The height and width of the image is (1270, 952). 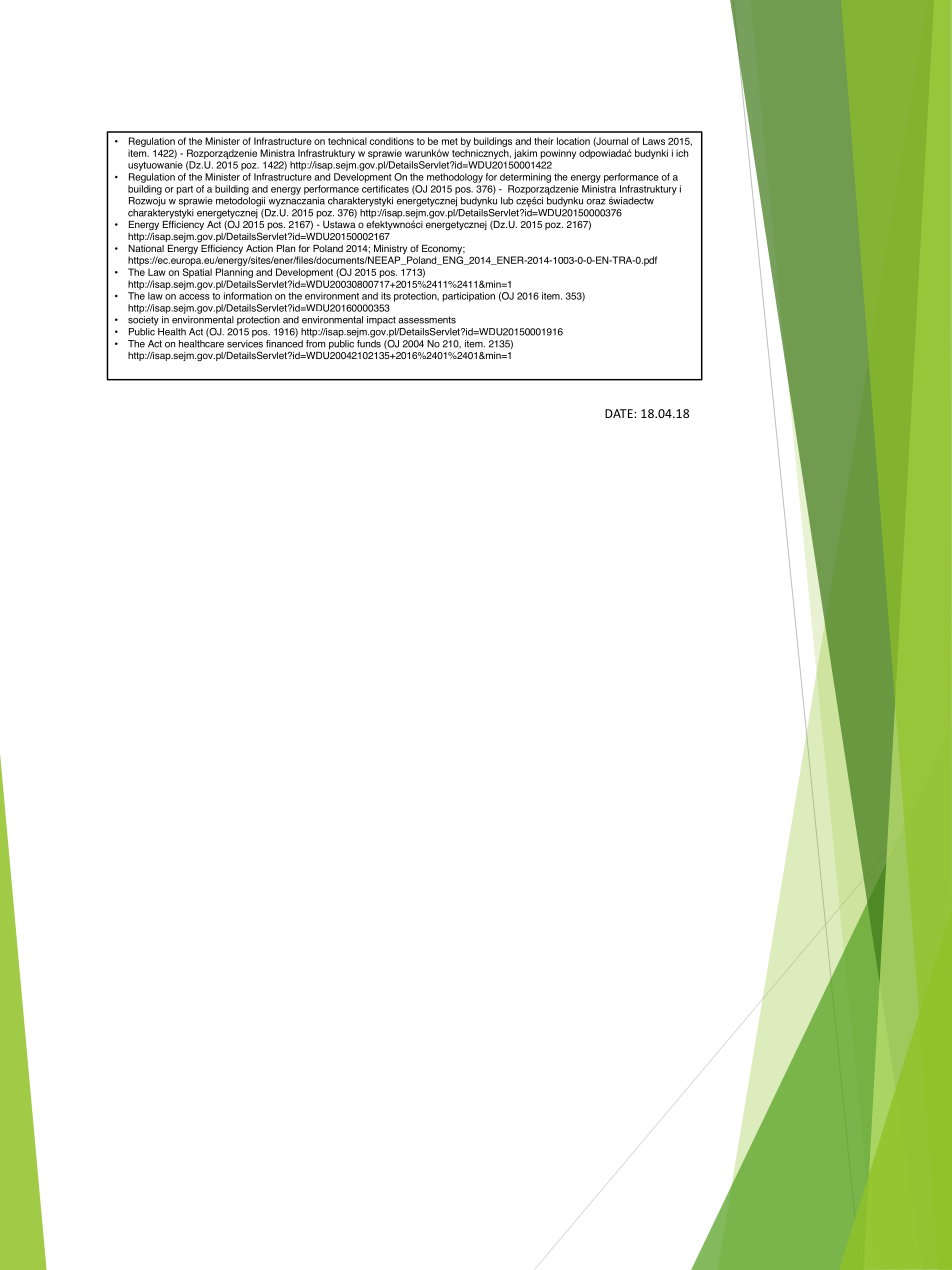 I want to click on impact, so click(x=381, y=320).
